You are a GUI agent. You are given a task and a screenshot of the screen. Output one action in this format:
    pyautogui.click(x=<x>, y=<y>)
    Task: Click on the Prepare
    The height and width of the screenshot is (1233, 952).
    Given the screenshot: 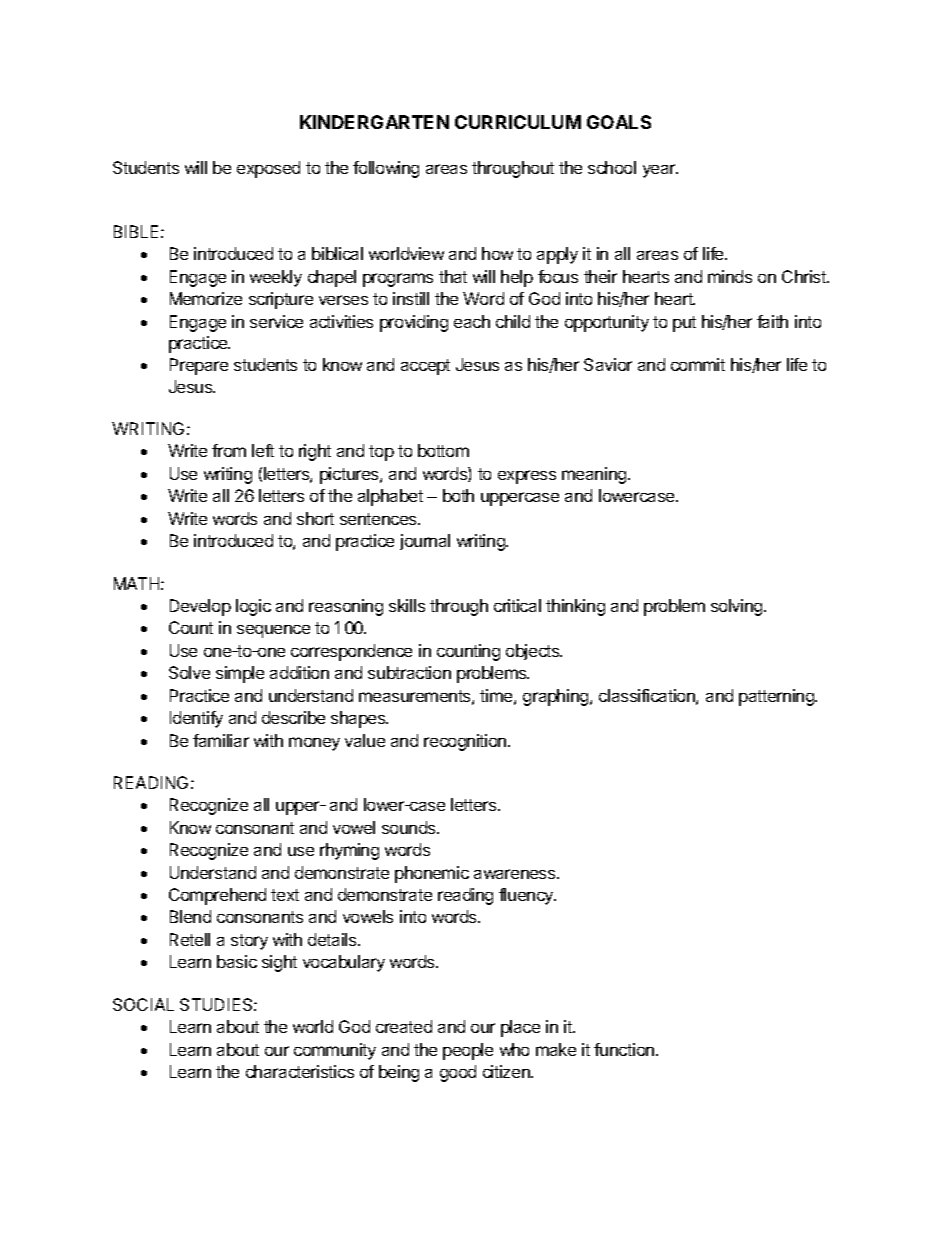 What is the action you would take?
    pyautogui.click(x=199, y=366)
